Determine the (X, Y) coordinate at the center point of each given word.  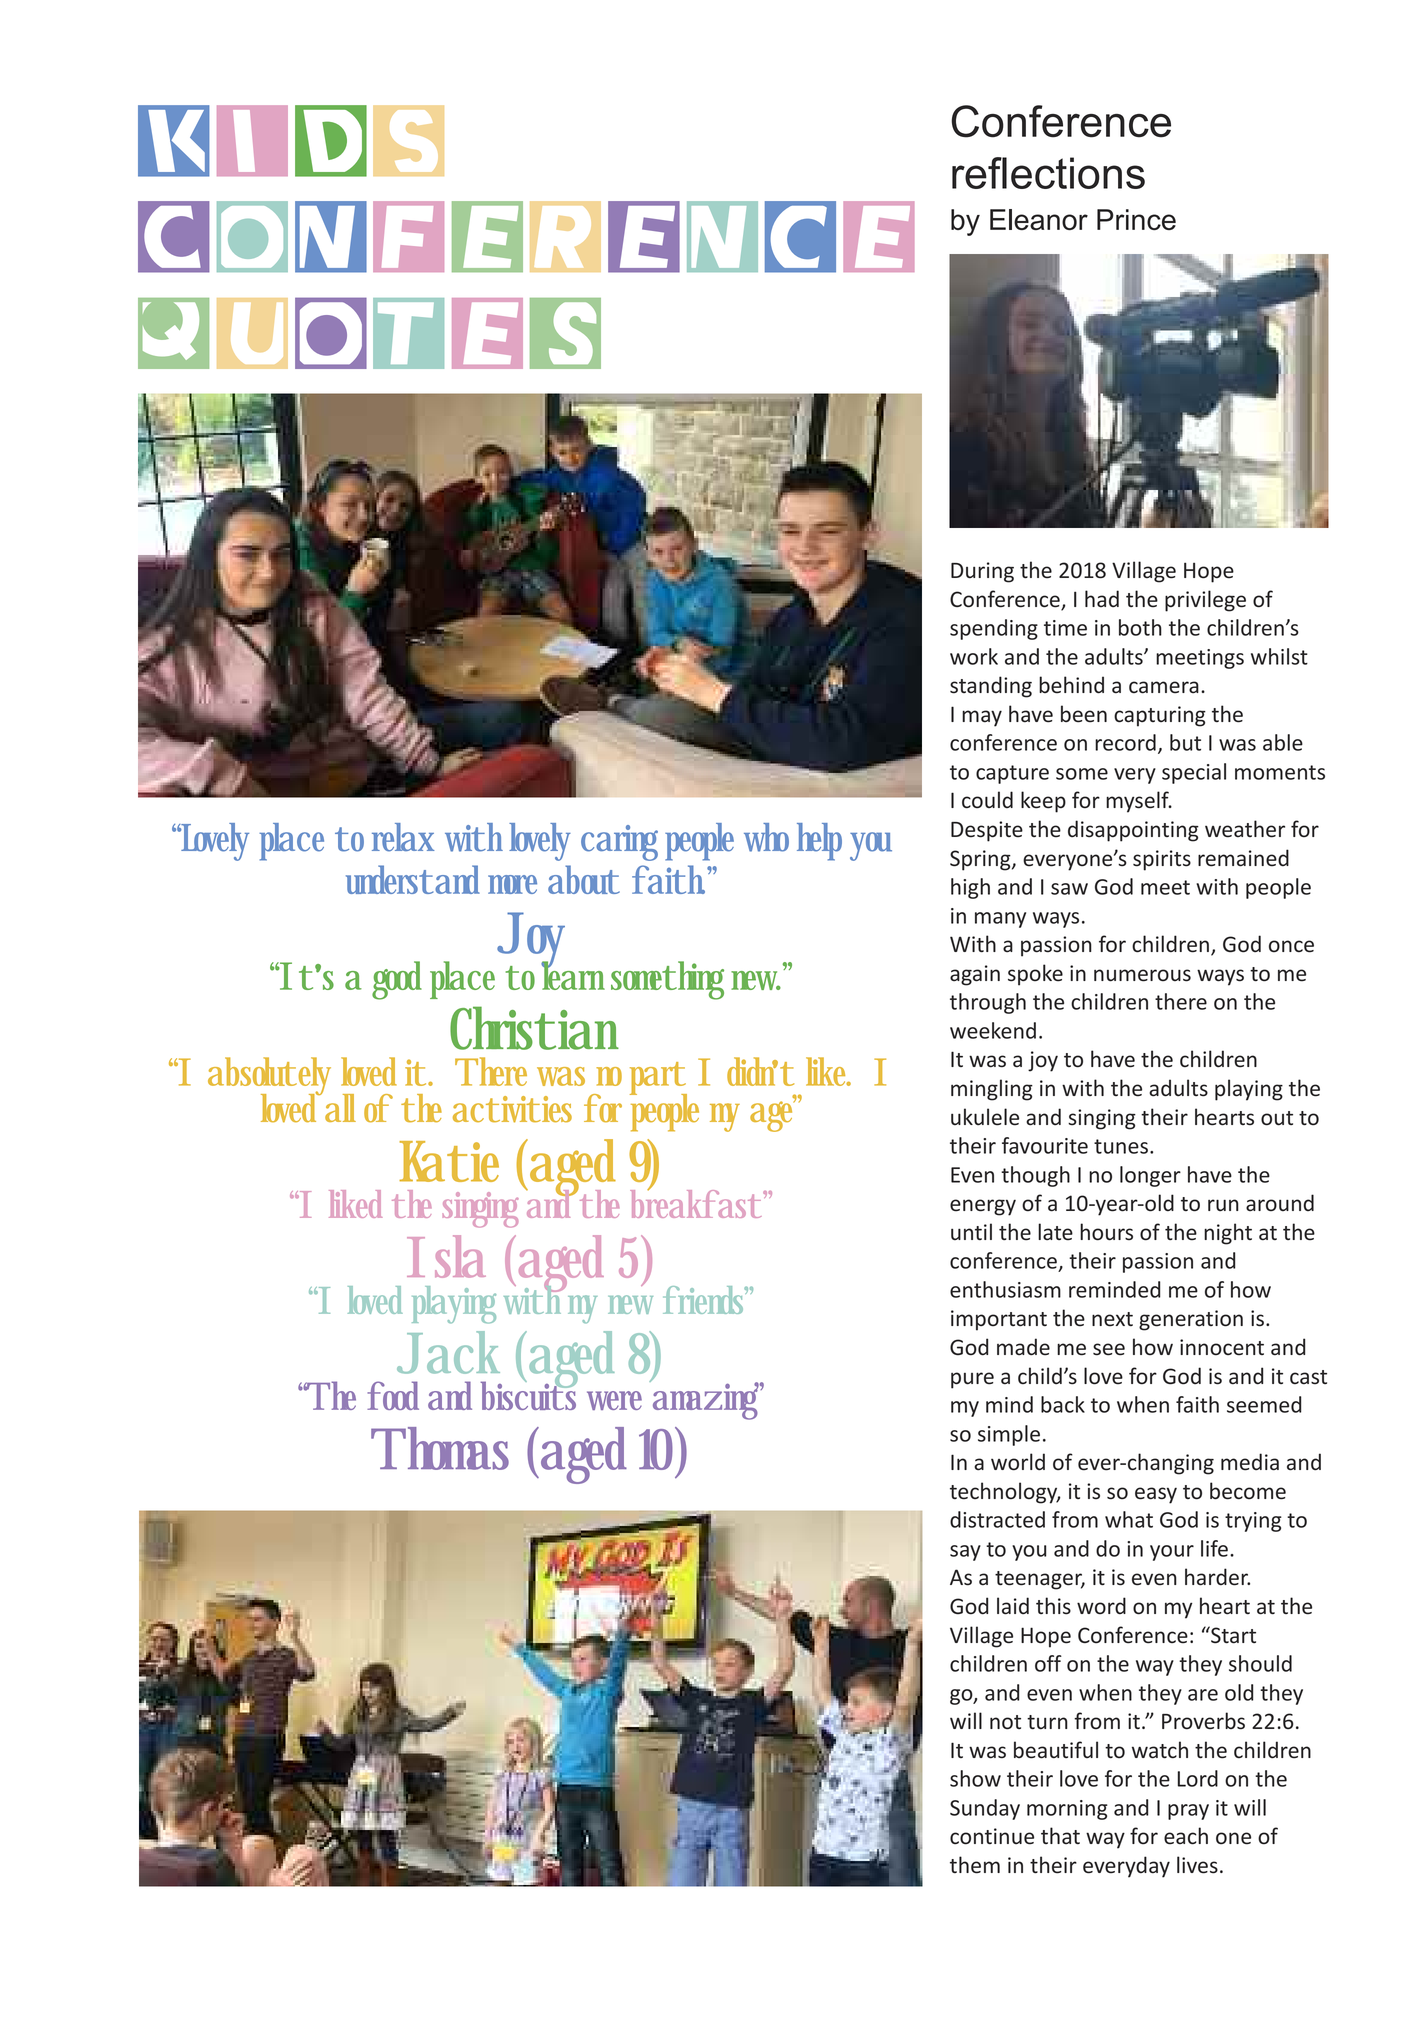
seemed (1264, 1404)
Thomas (440, 1448)
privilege (1205, 601)
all (340, 1108)
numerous (1142, 975)
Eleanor (1039, 219)
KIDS (291, 141)
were (614, 1400)
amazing (708, 1401)
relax (403, 837)
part (658, 1079)
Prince (1136, 219)
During (982, 572)
